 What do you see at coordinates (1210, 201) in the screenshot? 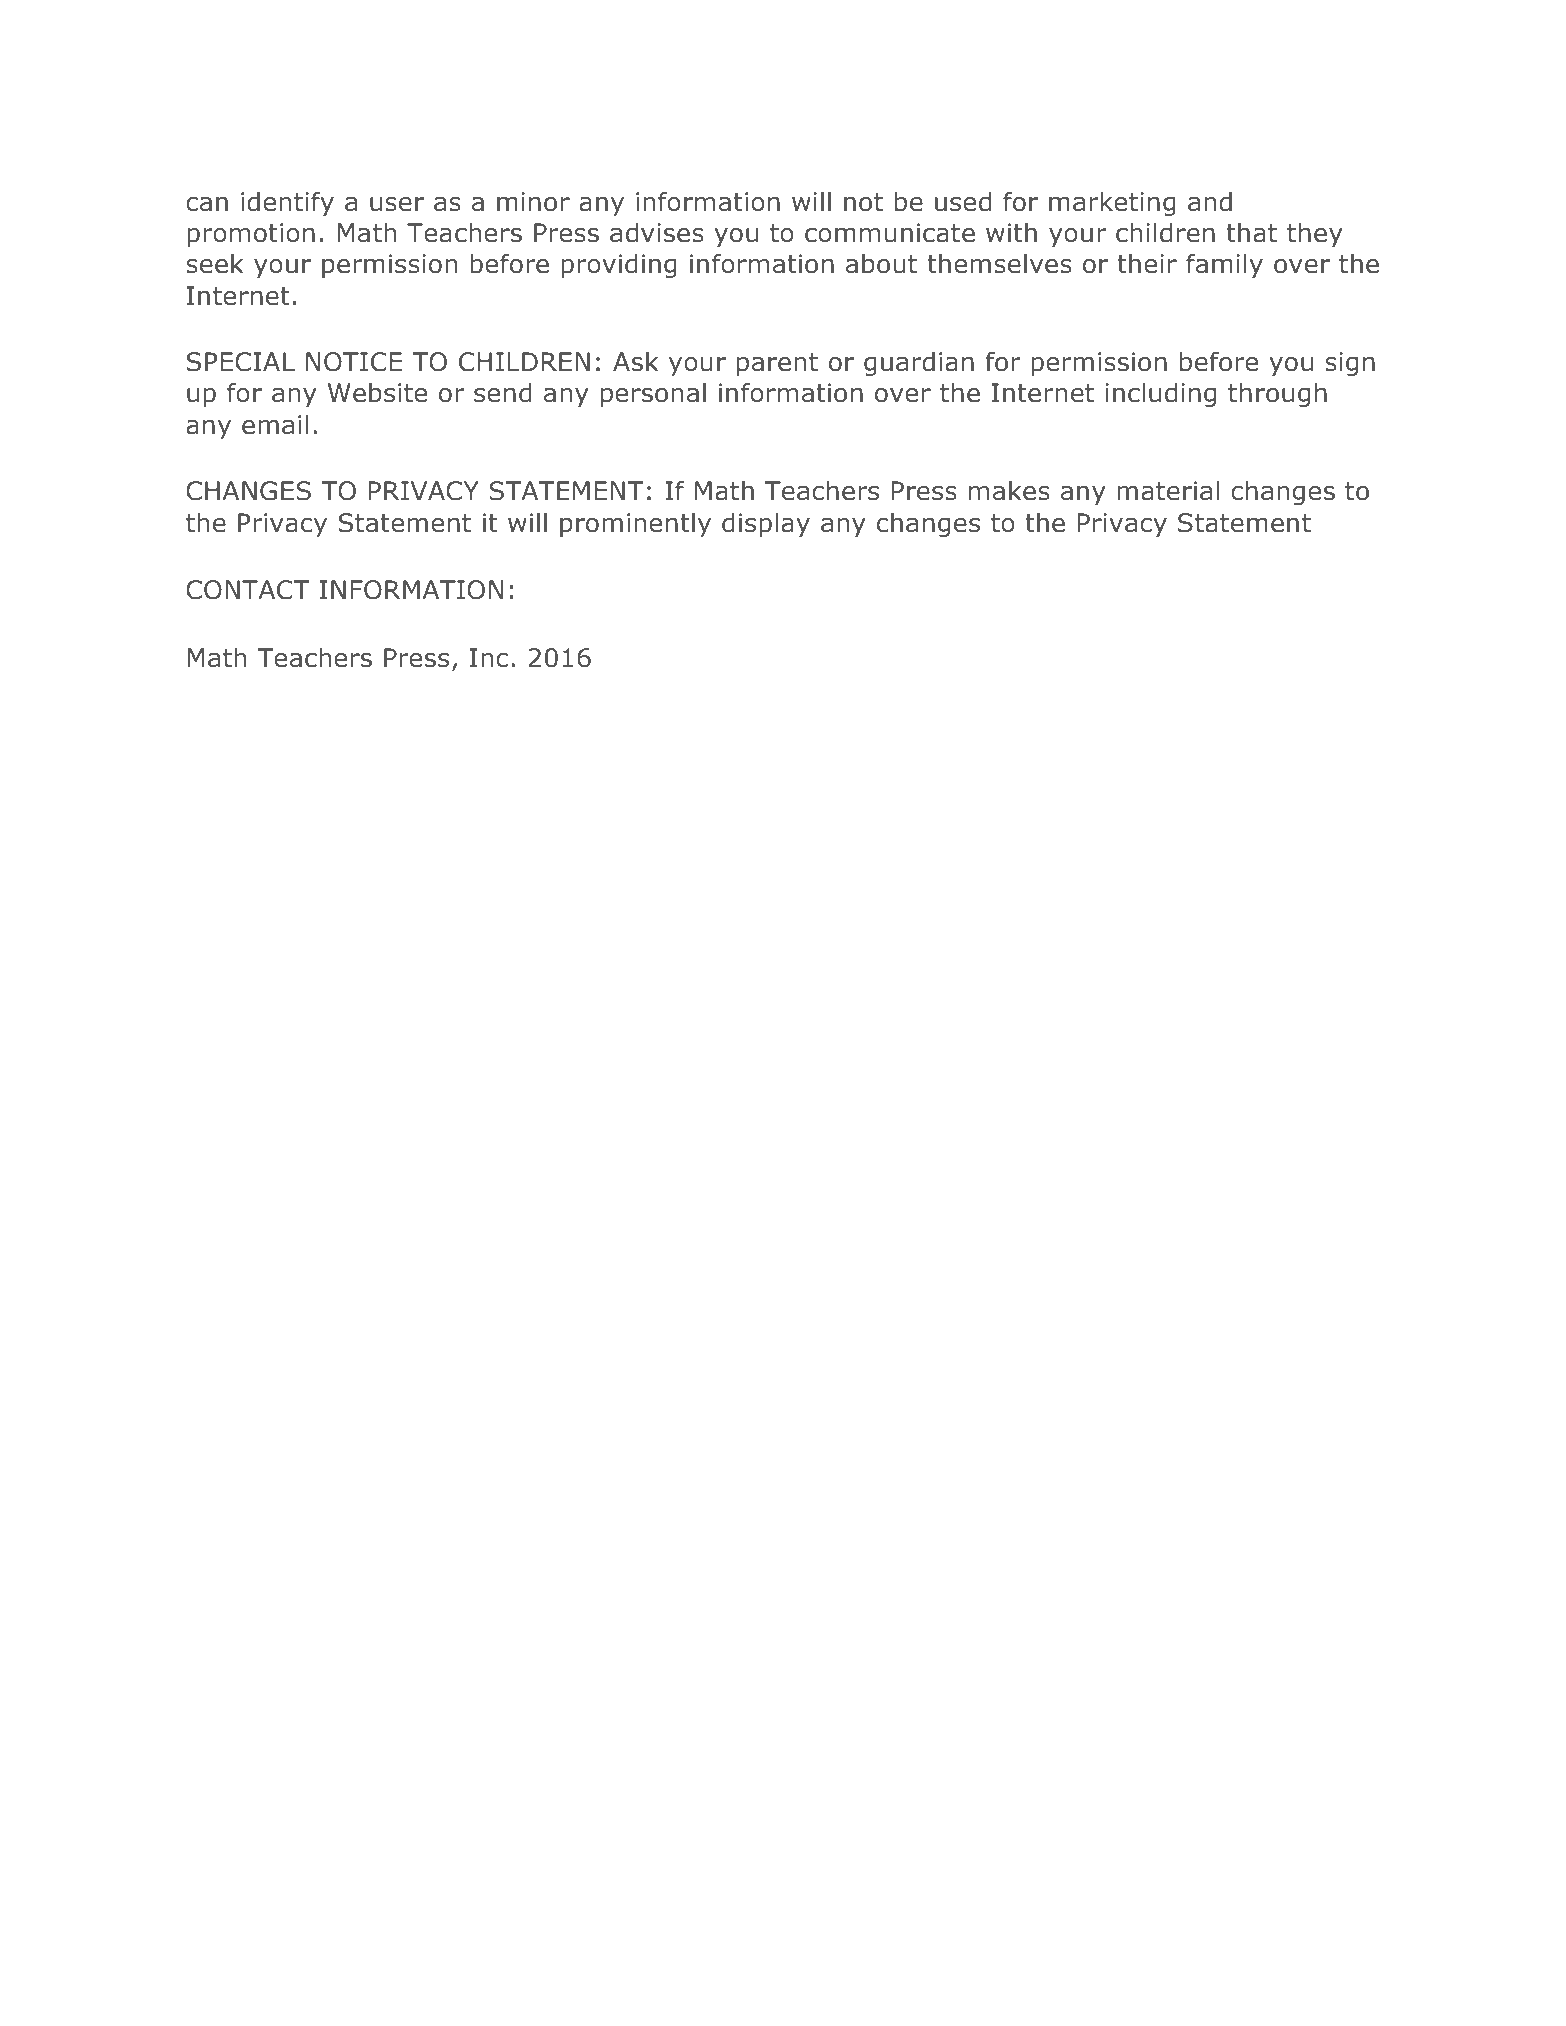
I see `and` at bounding box center [1210, 201].
